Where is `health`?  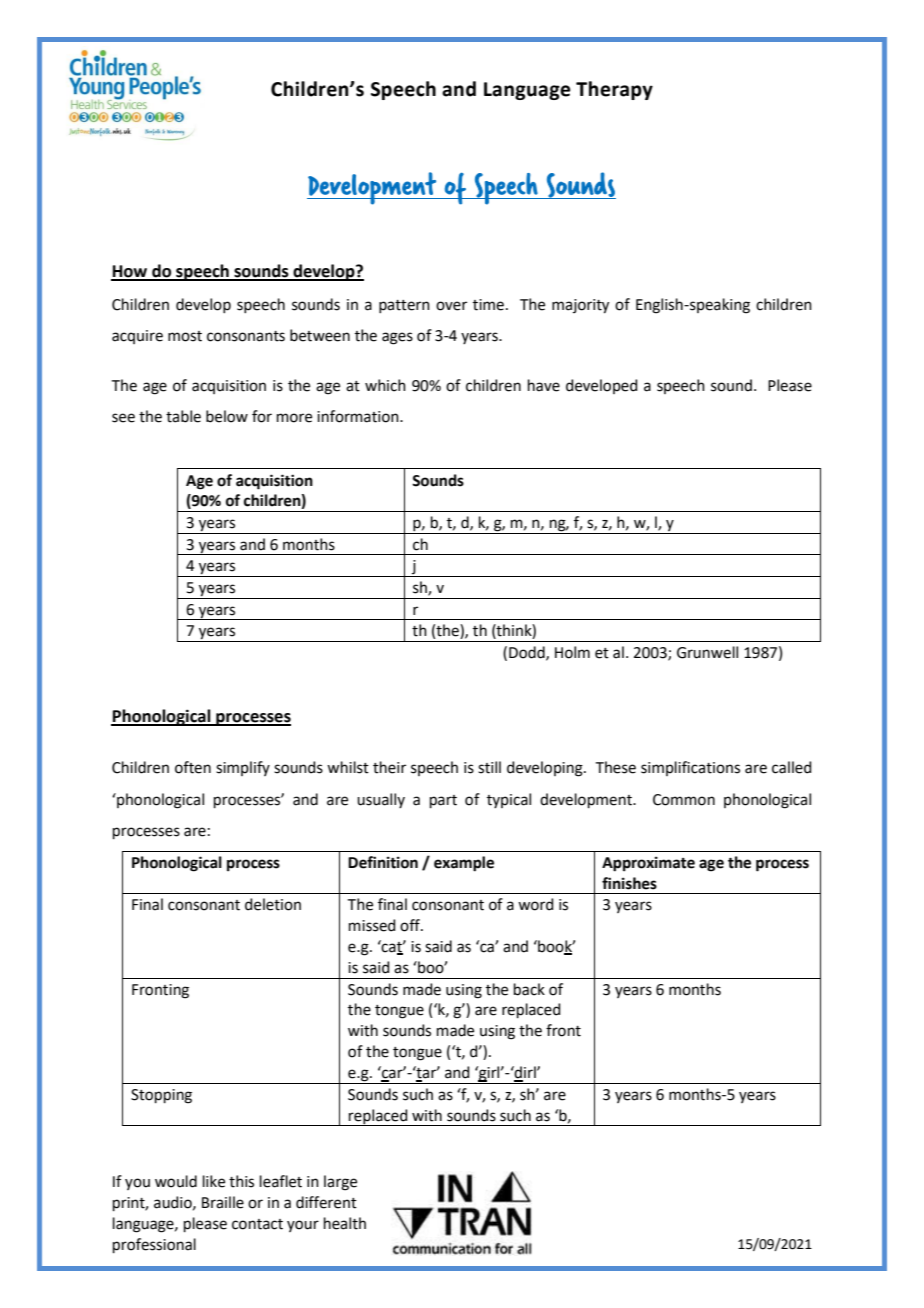 health is located at coordinates (345, 1223).
